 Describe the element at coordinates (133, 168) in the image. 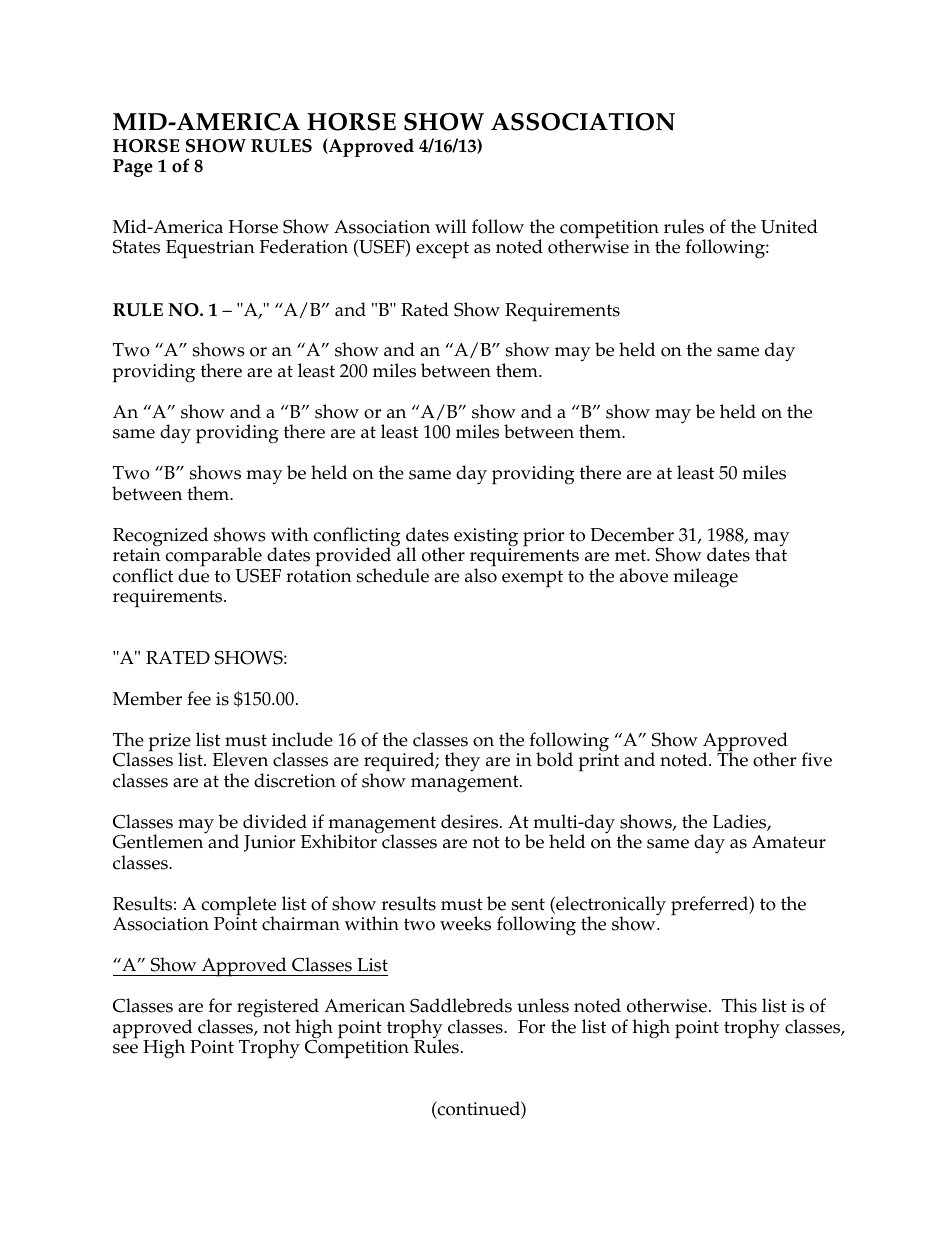

I see `Page` at that location.
